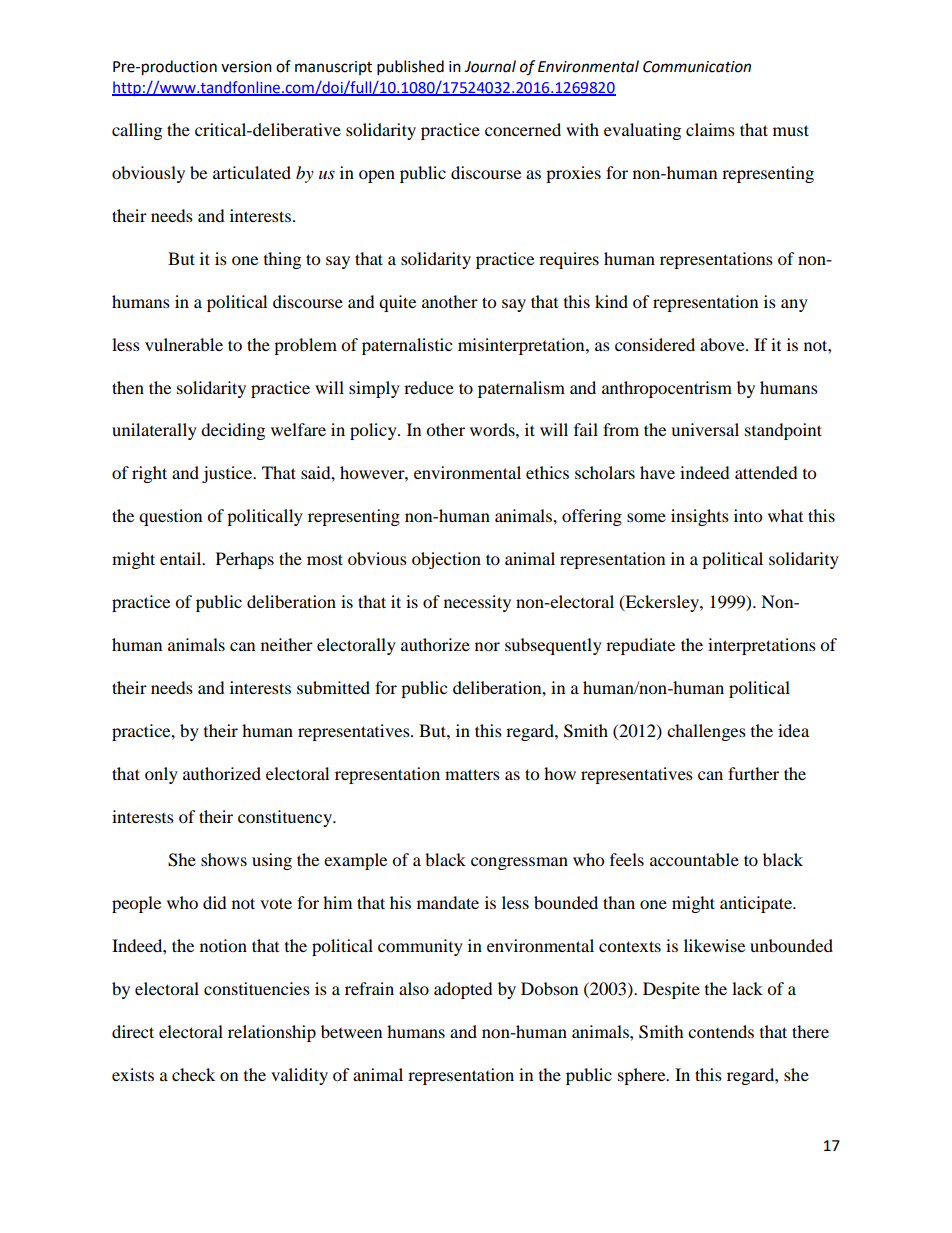  I want to click on Journal, so click(490, 66).
